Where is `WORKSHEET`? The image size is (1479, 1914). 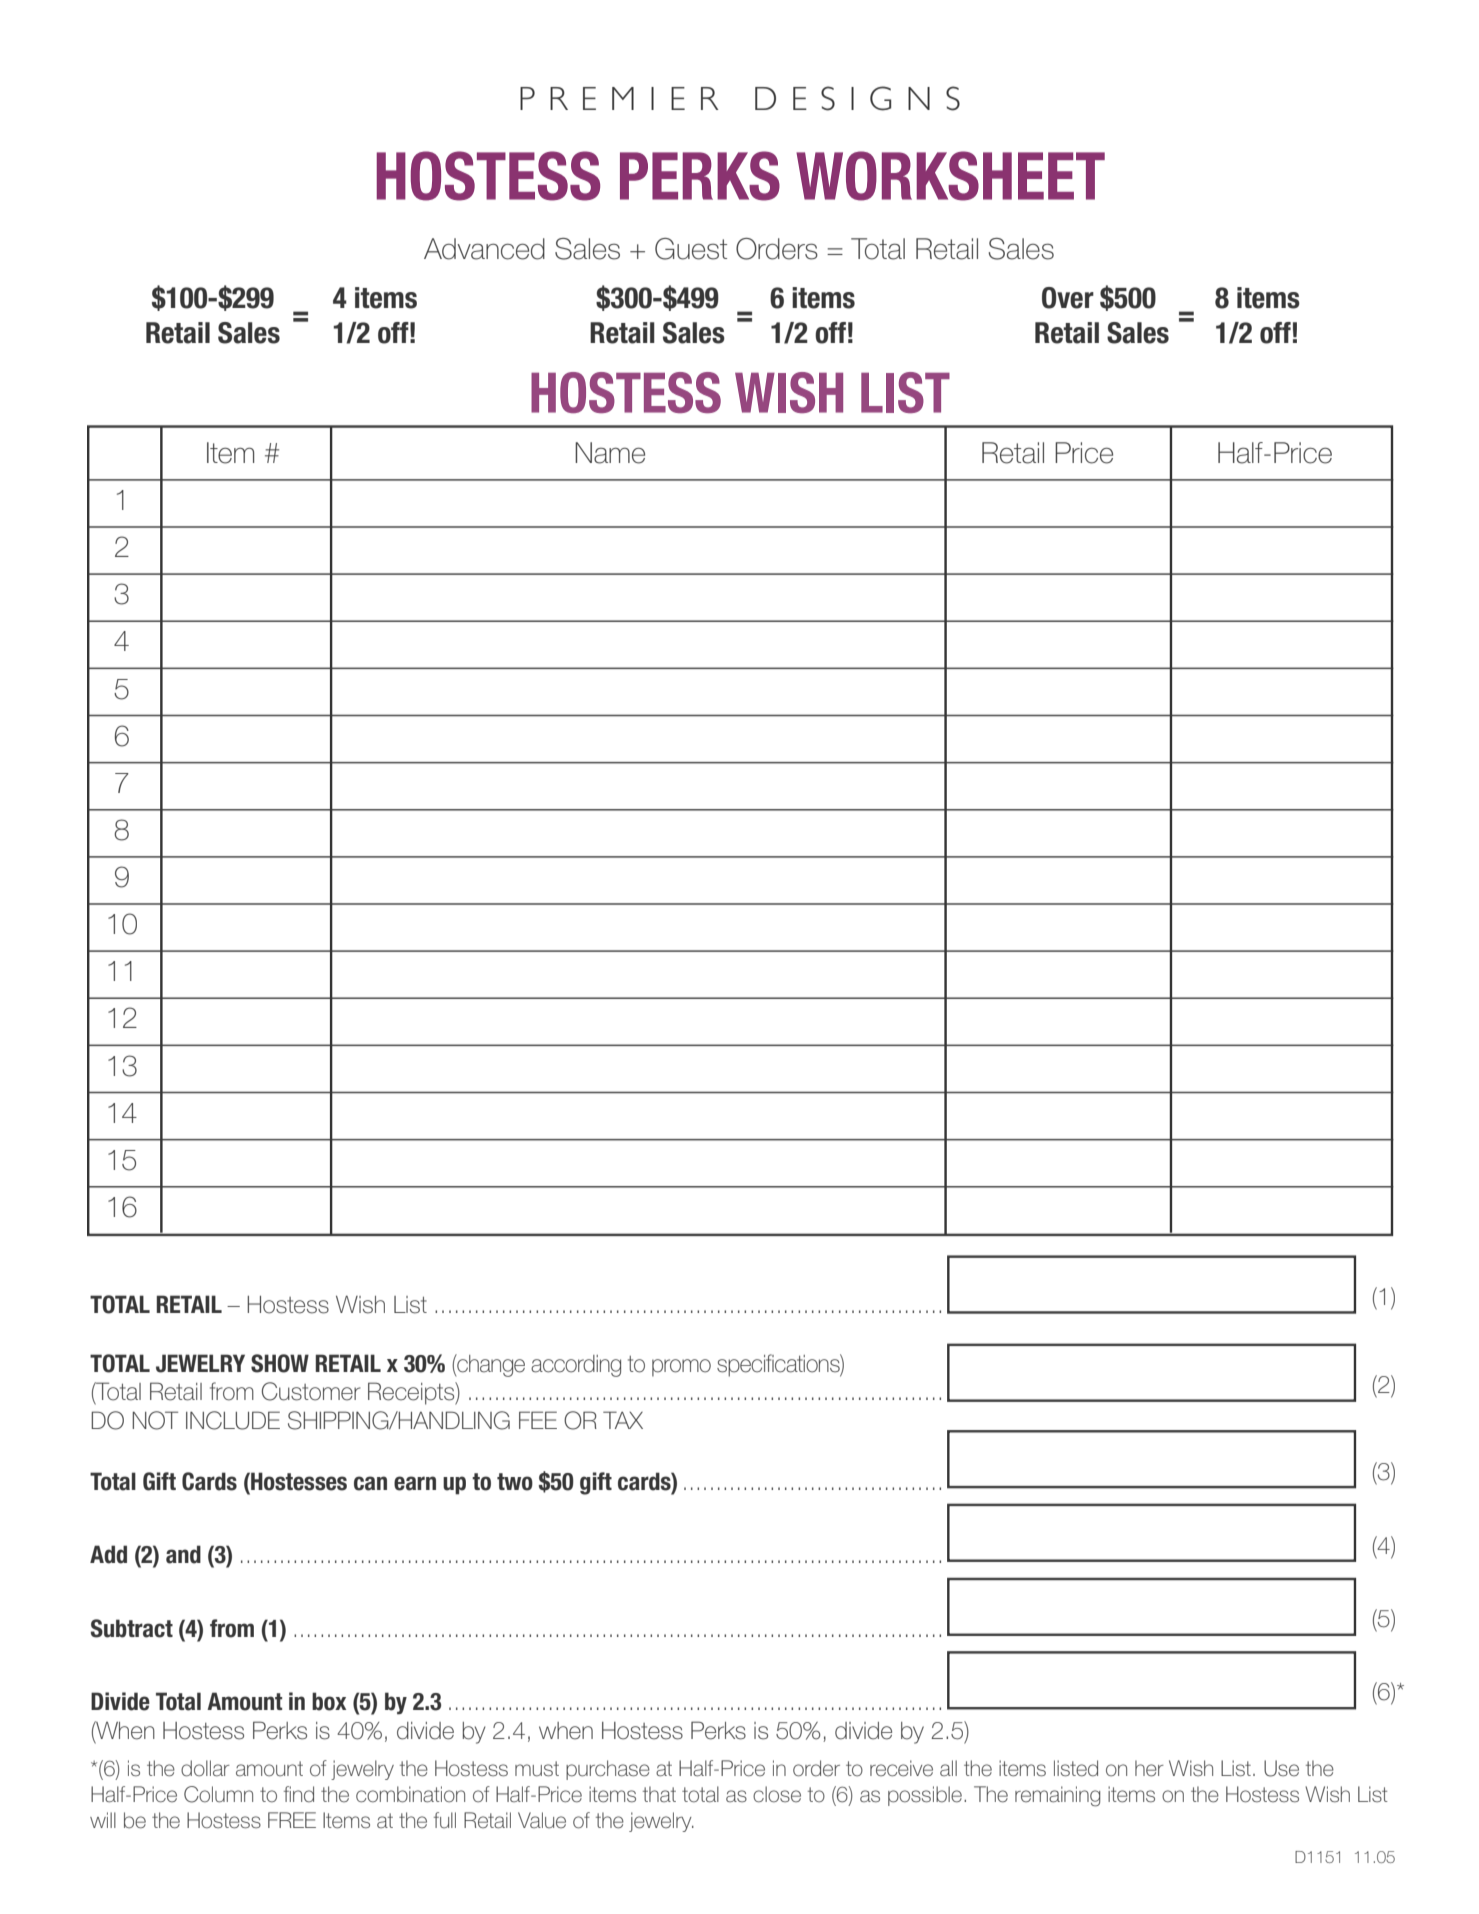
WORKSHEET is located at coordinates (950, 176).
